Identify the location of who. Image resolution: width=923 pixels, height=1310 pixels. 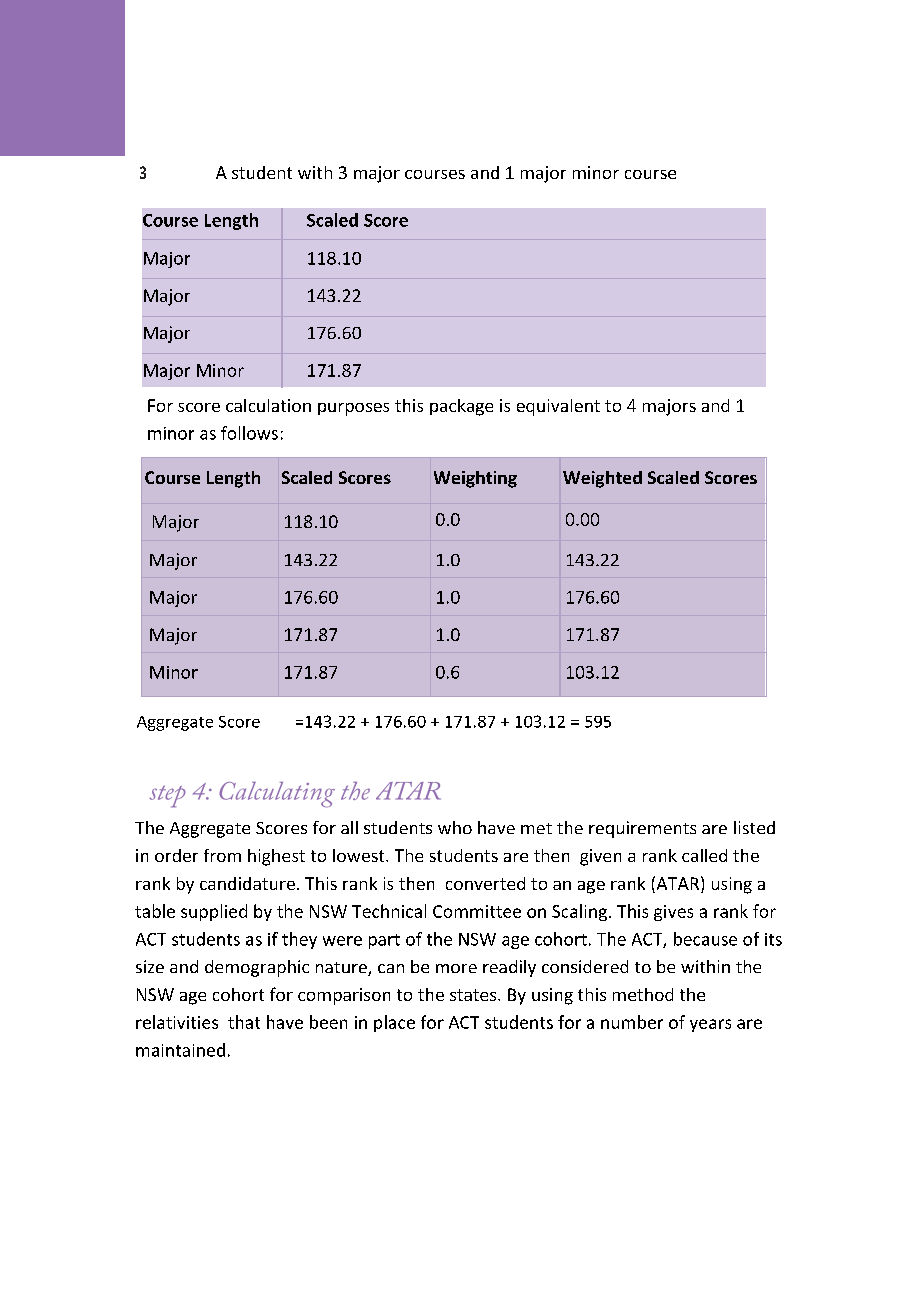
(455, 827).
